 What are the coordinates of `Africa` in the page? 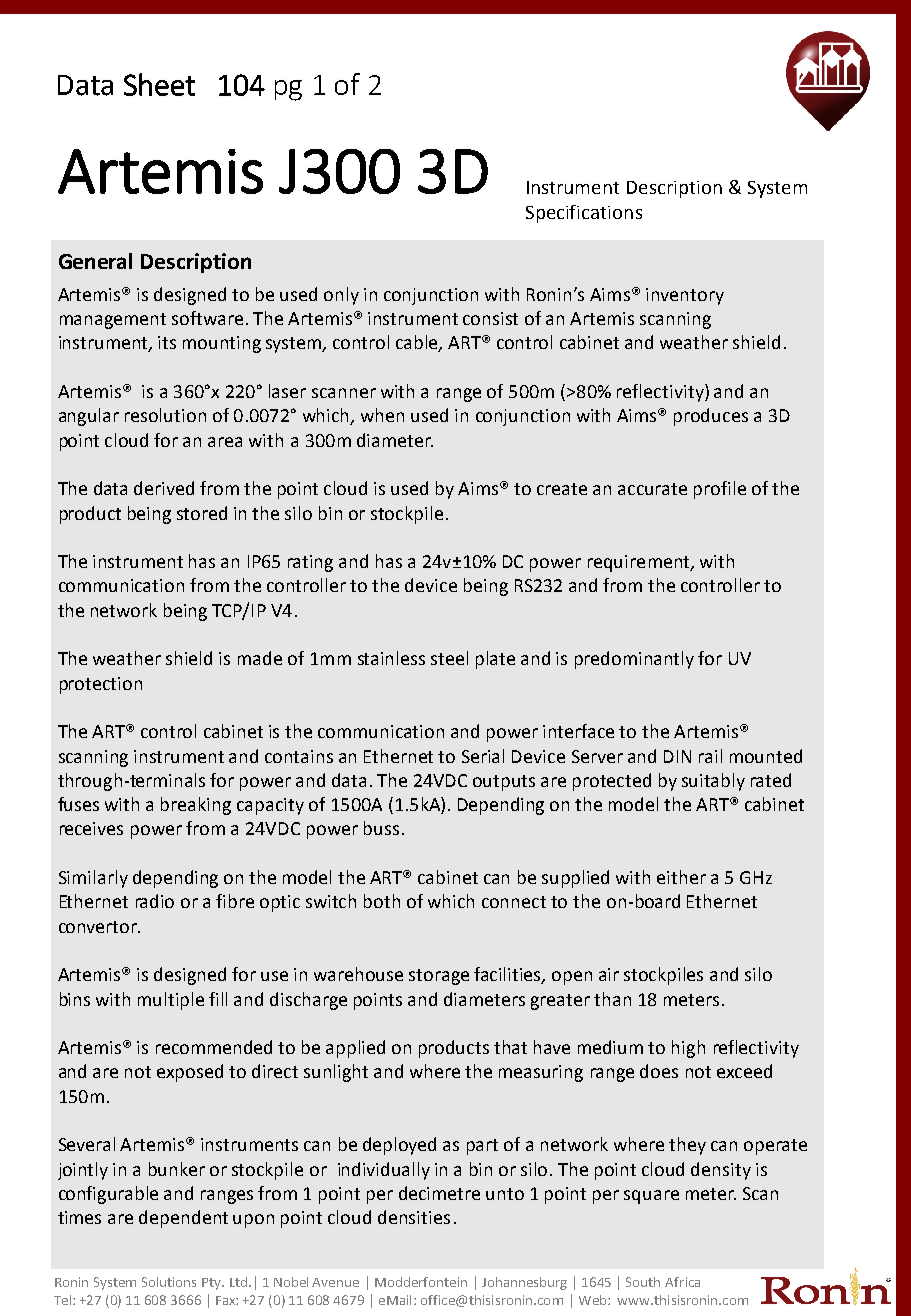 It's located at (682, 1282).
